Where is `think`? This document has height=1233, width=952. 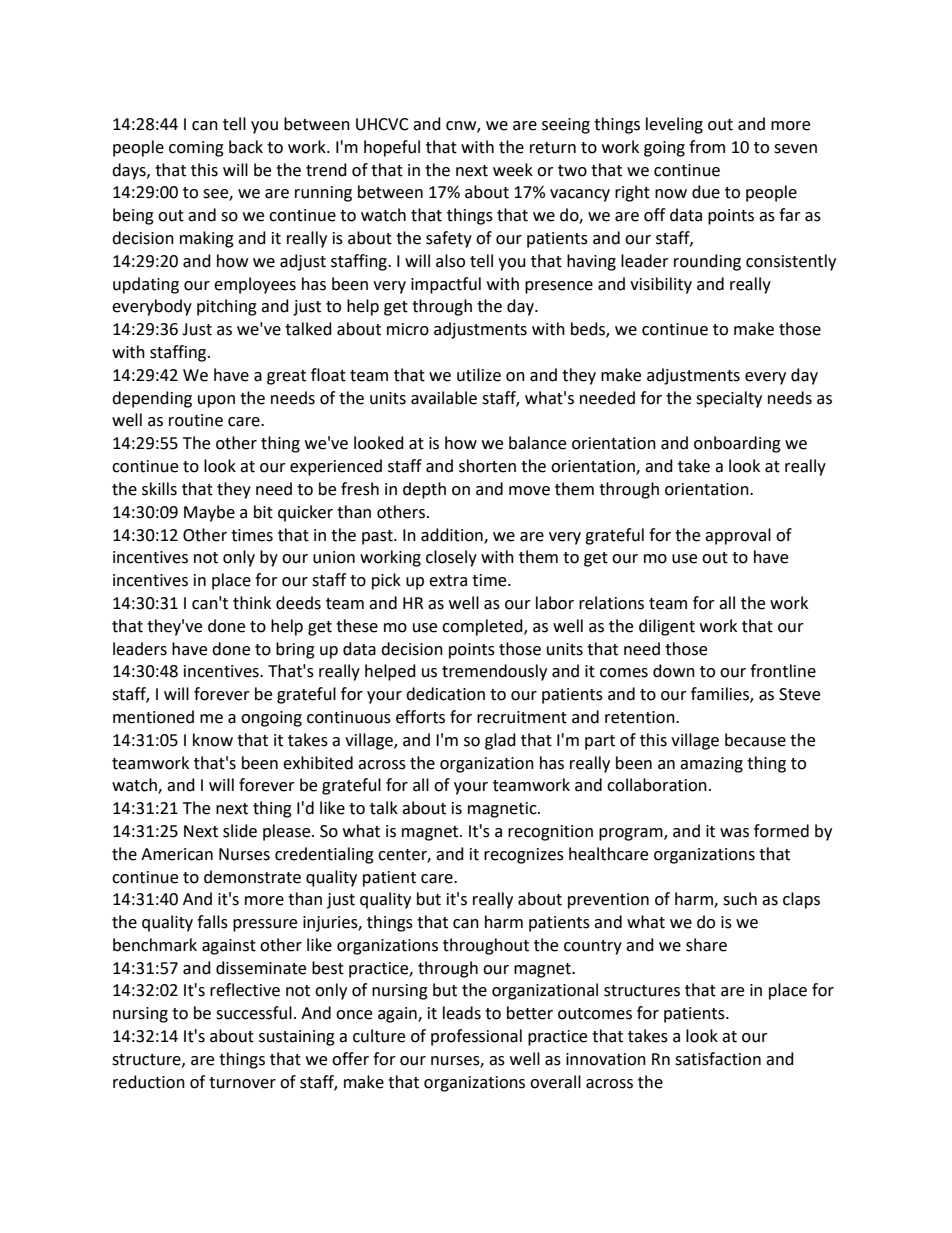
think is located at coordinates (252, 603).
